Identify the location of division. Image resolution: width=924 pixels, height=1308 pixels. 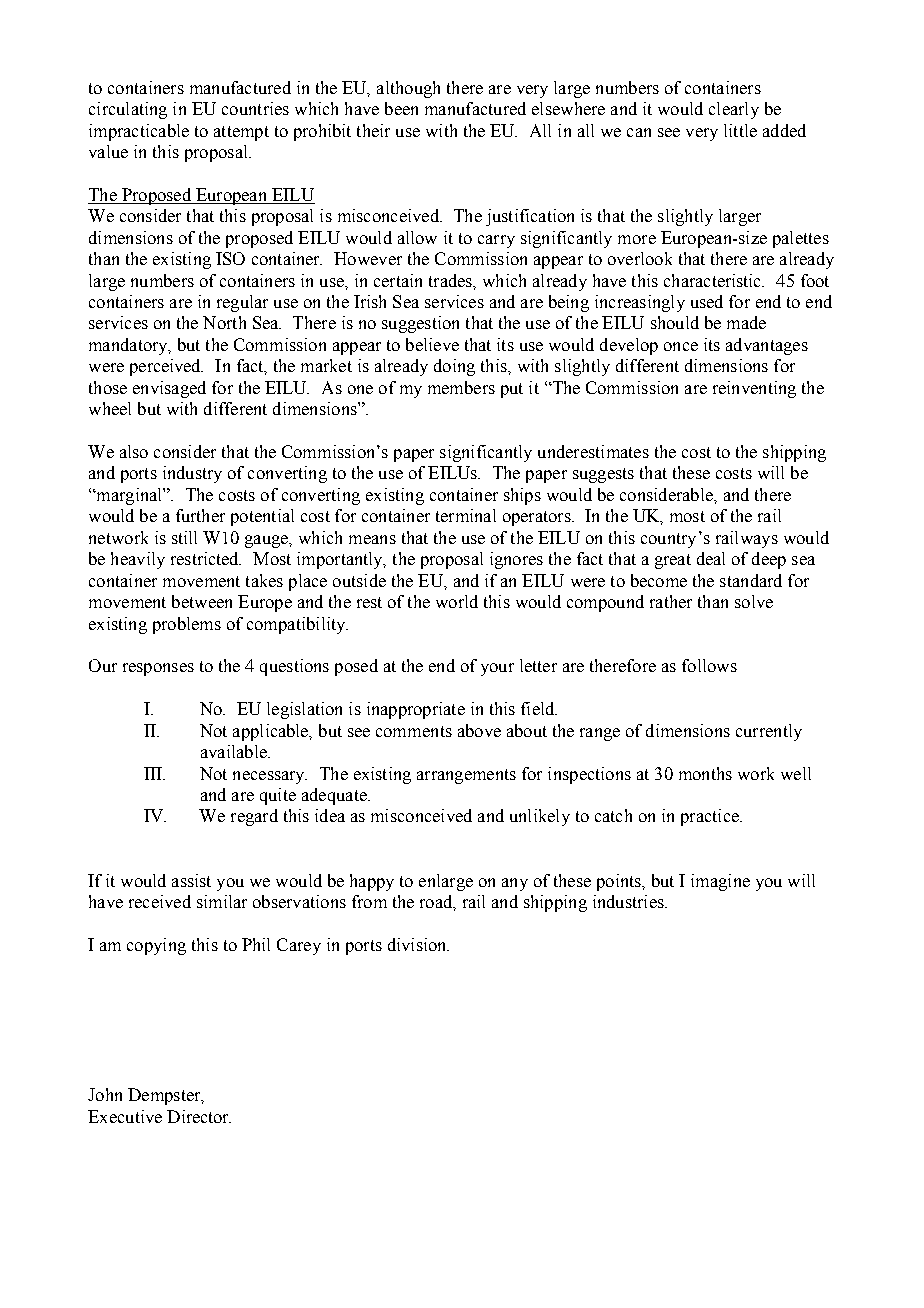
(418, 944).
